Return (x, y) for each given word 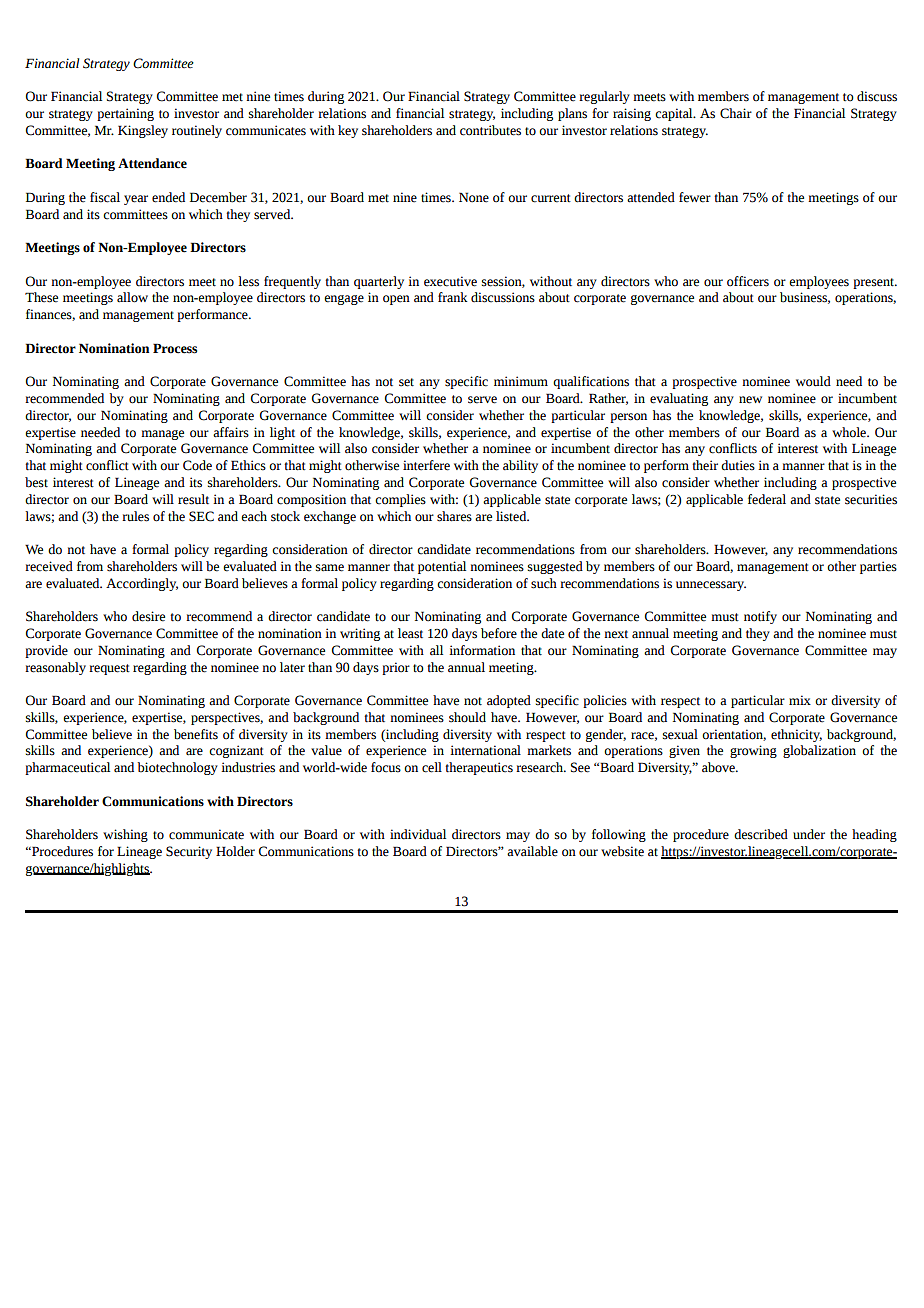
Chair (736, 113)
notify (760, 617)
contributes (490, 130)
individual (418, 834)
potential (442, 567)
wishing (125, 835)
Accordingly (142, 584)
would (813, 381)
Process (175, 348)
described (761, 834)
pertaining (125, 114)
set (406, 382)
